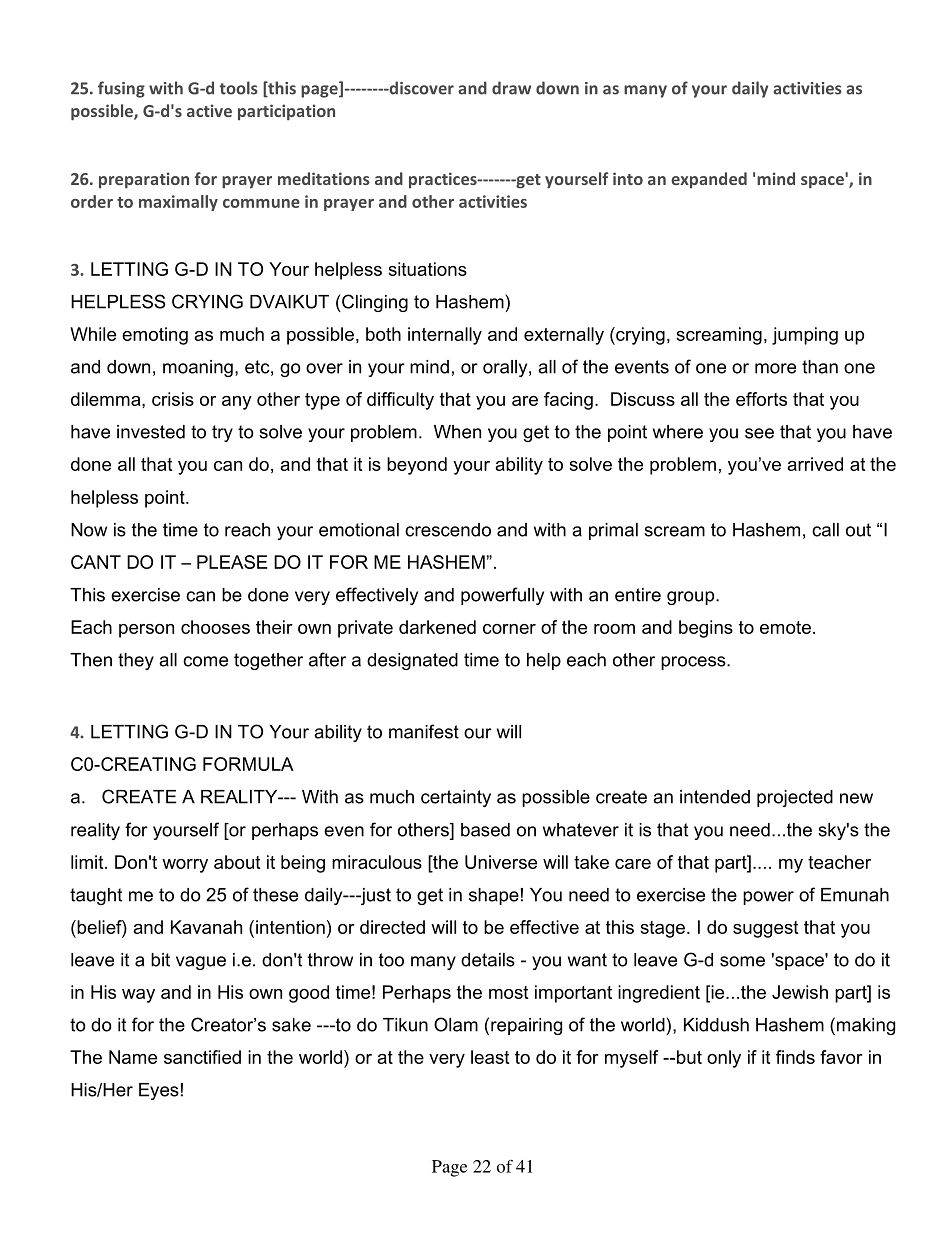 The width and height of the screenshot is (952, 1233). What do you see at coordinates (248, 764) in the screenshot?
I see `FORMULA` at bounding box center [248, 764].
